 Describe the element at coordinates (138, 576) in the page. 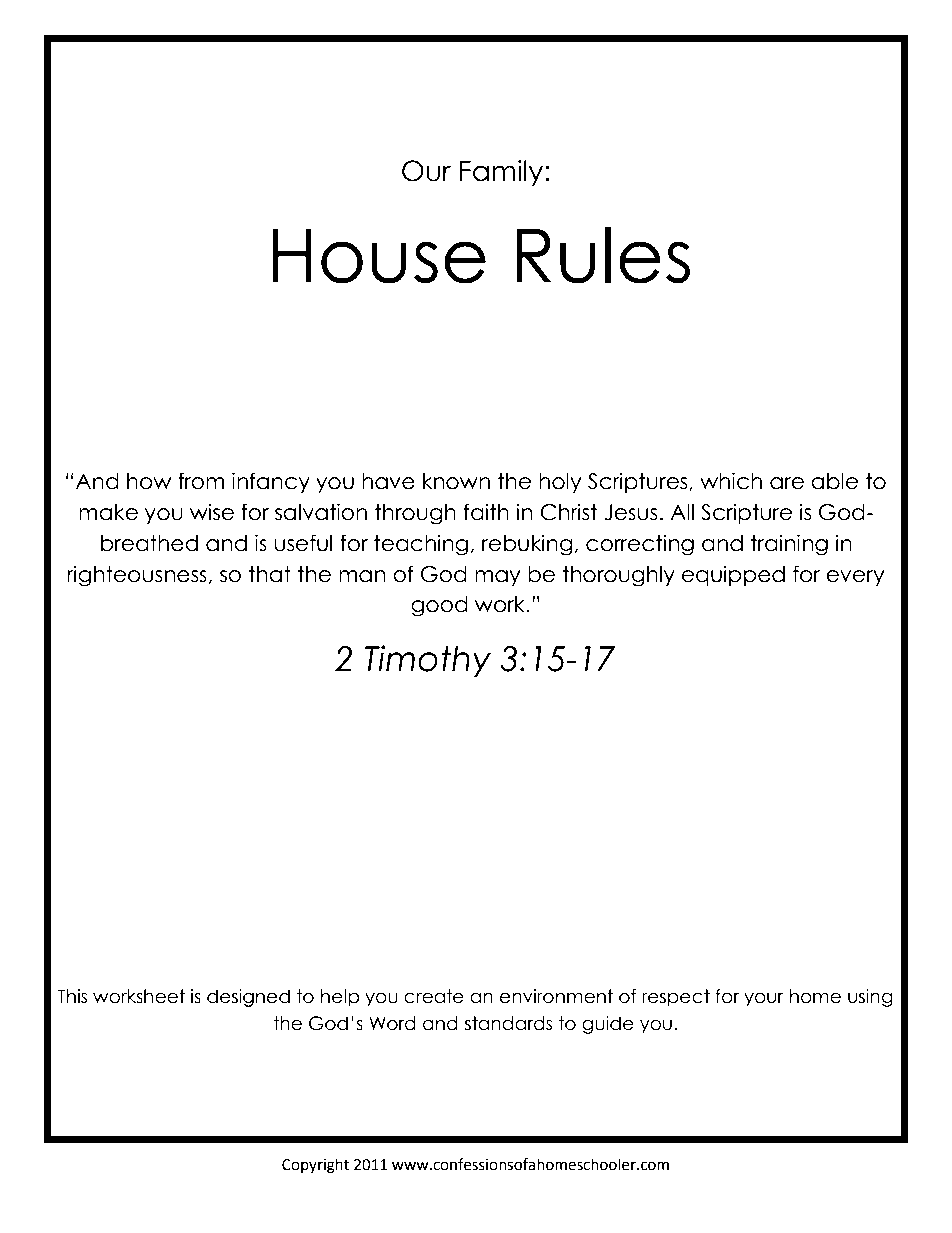

I see `righteousness` at that location.
